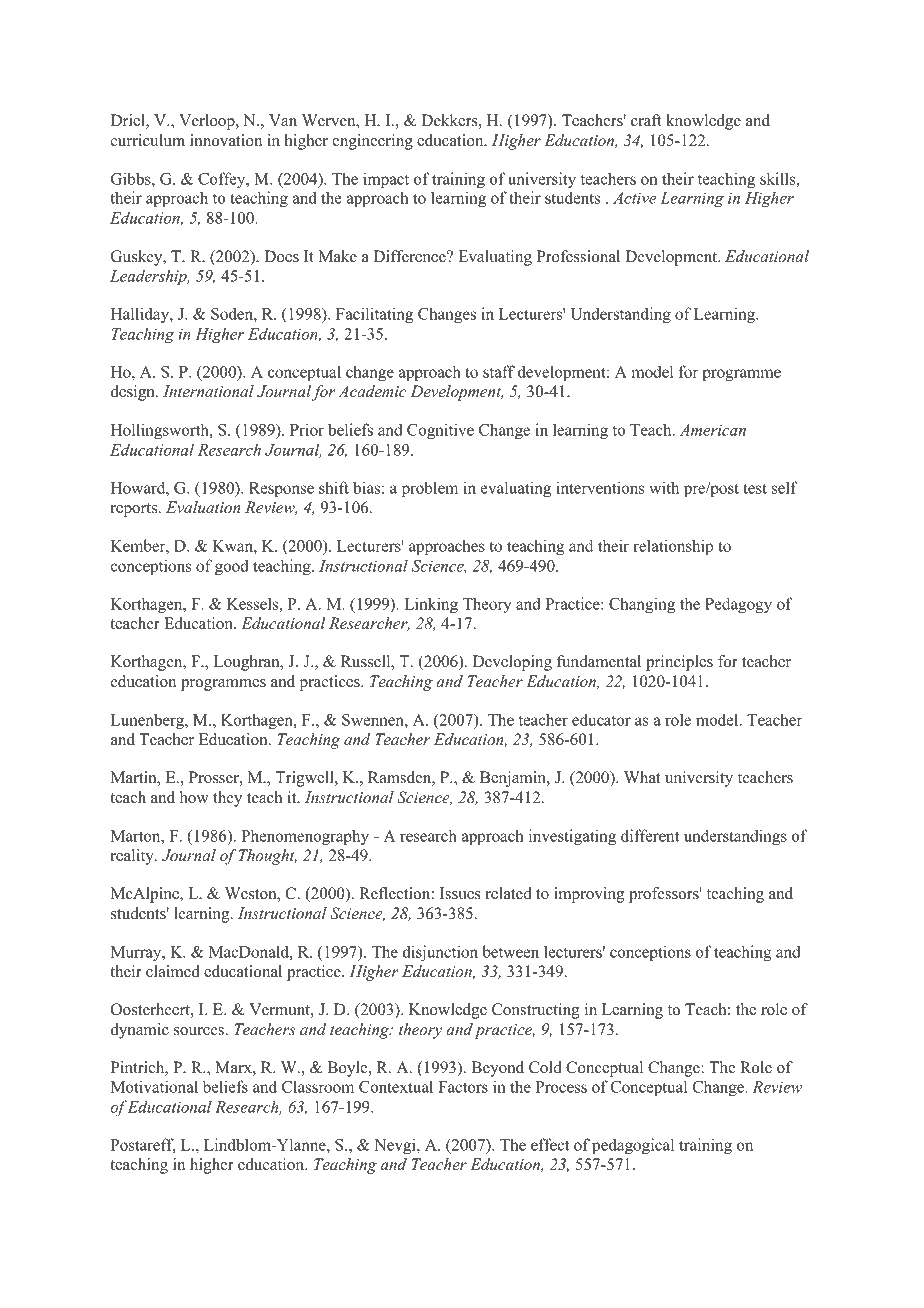 Image resolution: width=924 pixels, height=1308 pixels. I want to click on innovation, so click(226, 140).
